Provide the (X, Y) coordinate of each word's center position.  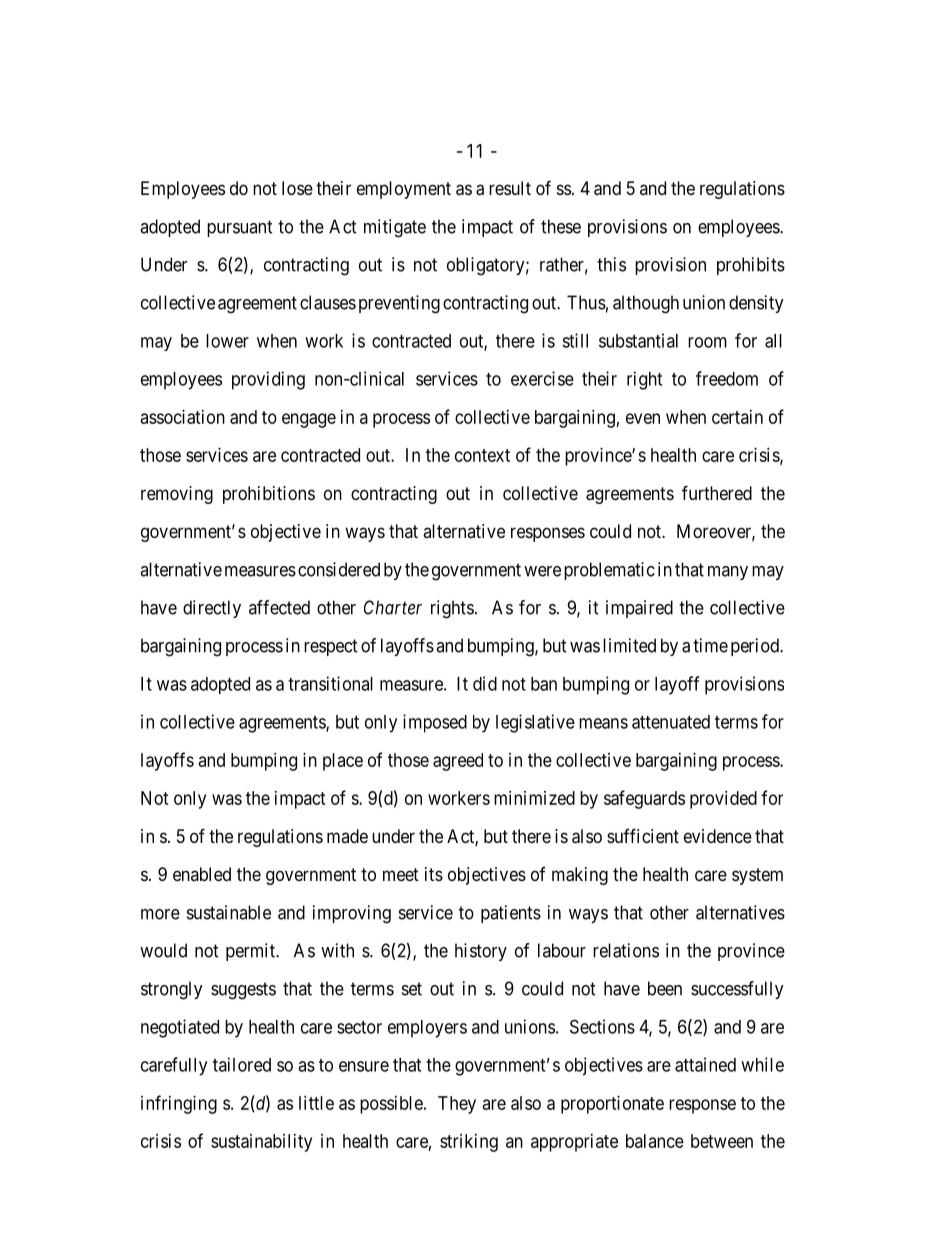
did (485, 683)
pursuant (240, 228)
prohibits (751, 266)
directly (212, 609)
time (710, 645)
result (510, 188)
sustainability (261, 1143)
